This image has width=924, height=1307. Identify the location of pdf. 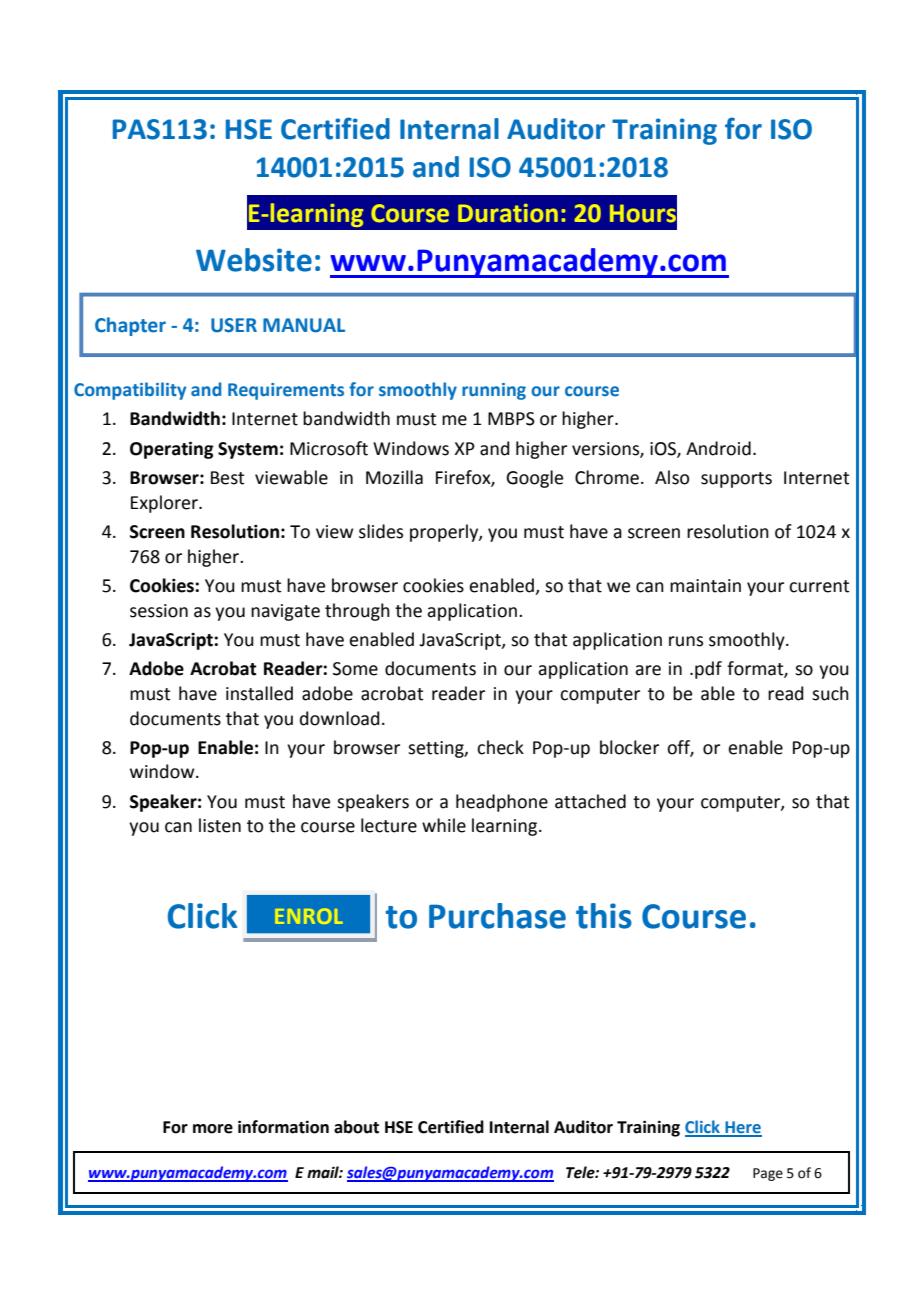
(708, 670).
